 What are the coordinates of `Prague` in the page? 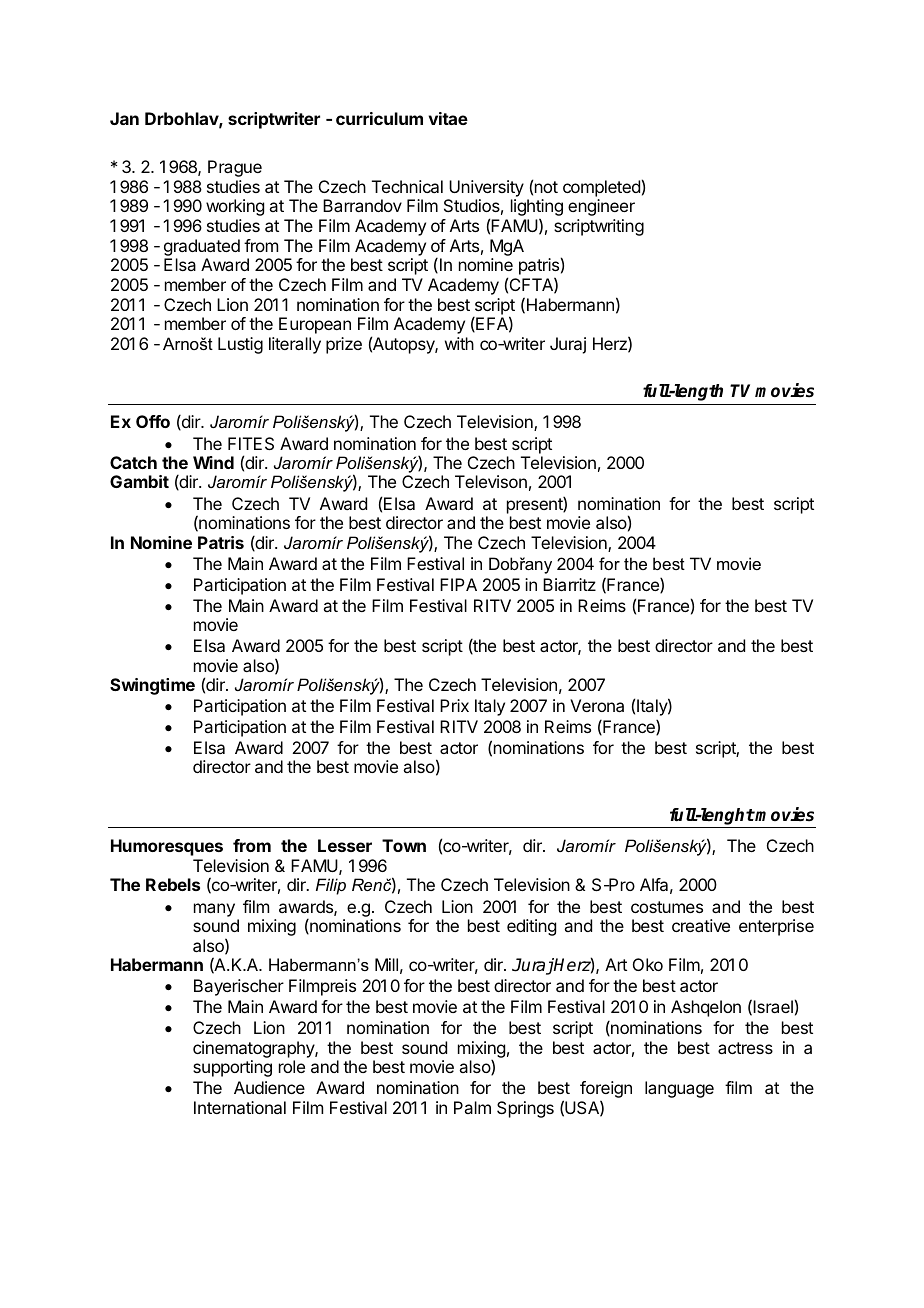 It's located at (235, 168).
